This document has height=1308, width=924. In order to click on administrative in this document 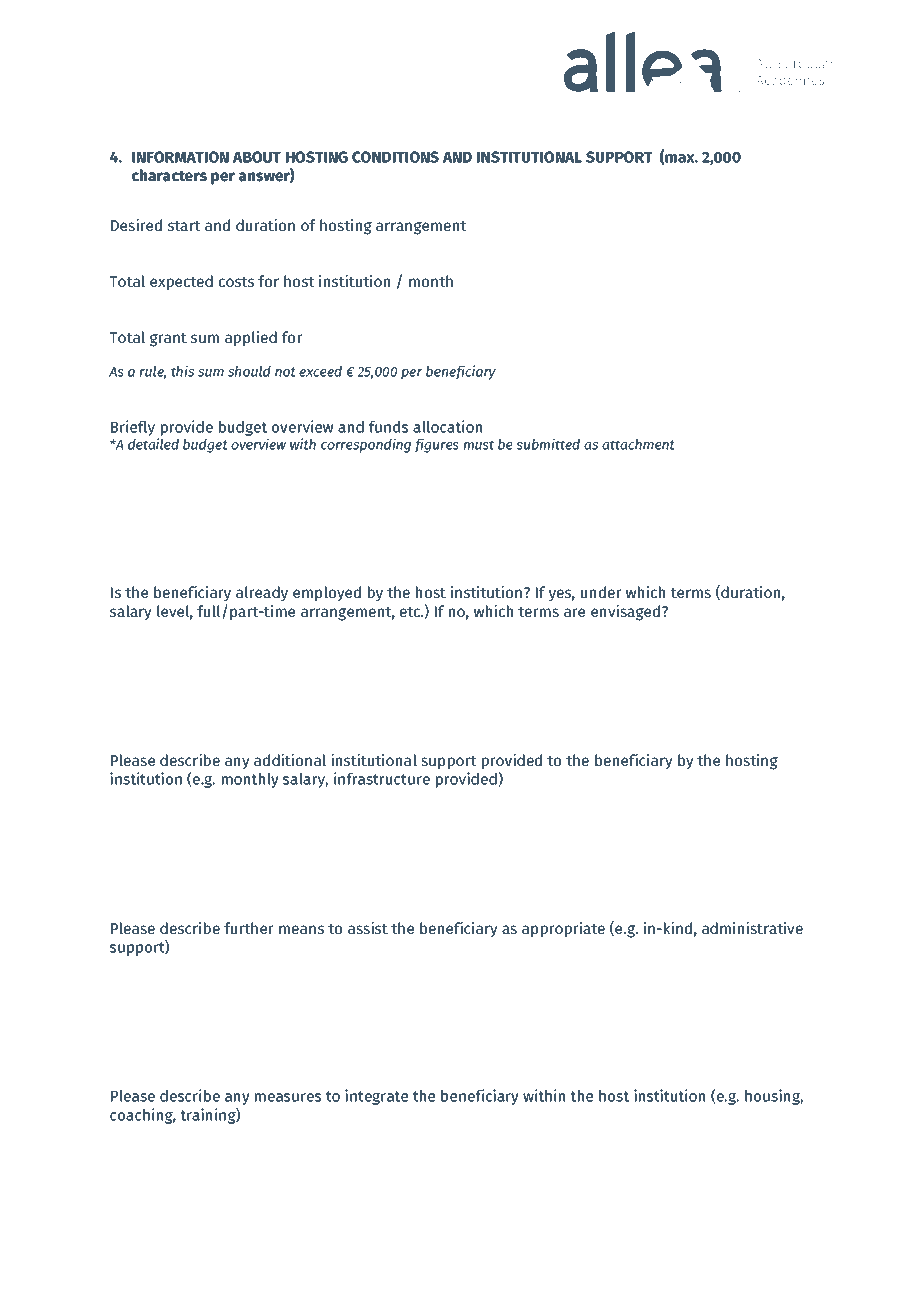, I will do `click(752, 928)`.
